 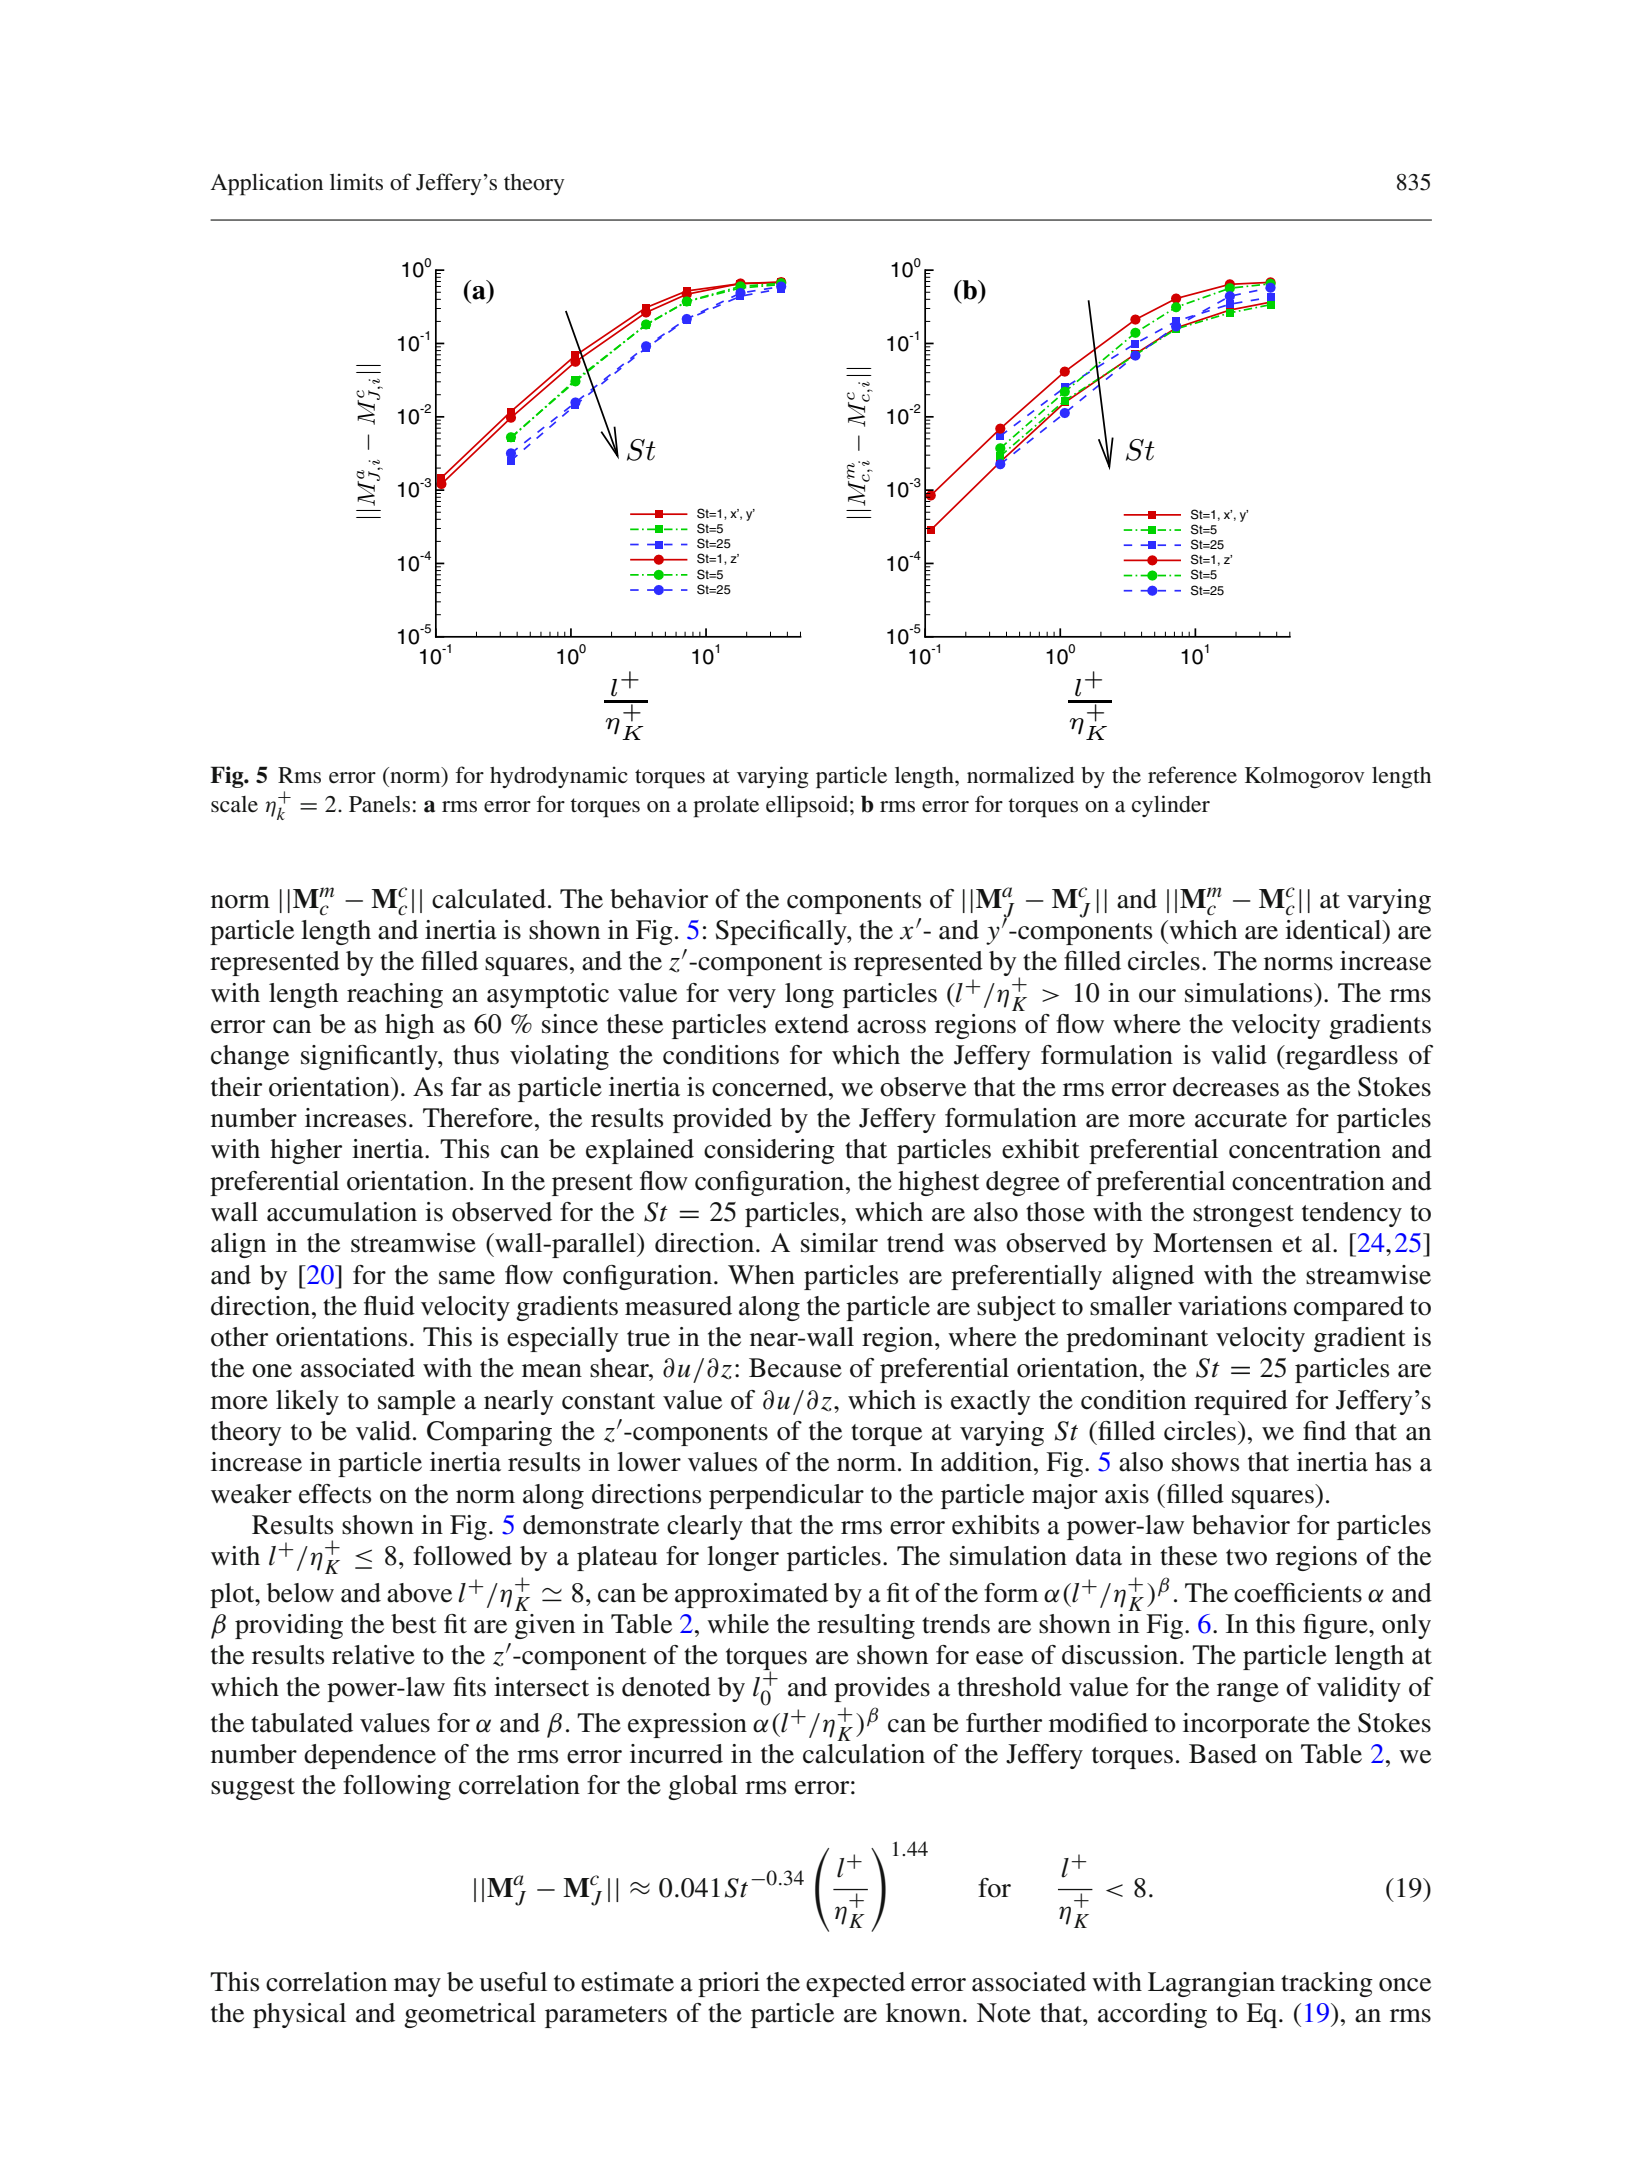 What do you see at coordinates (1241, 1119) in the screenshot?
I see `accurate` at bounding box center [1241, 1119].
